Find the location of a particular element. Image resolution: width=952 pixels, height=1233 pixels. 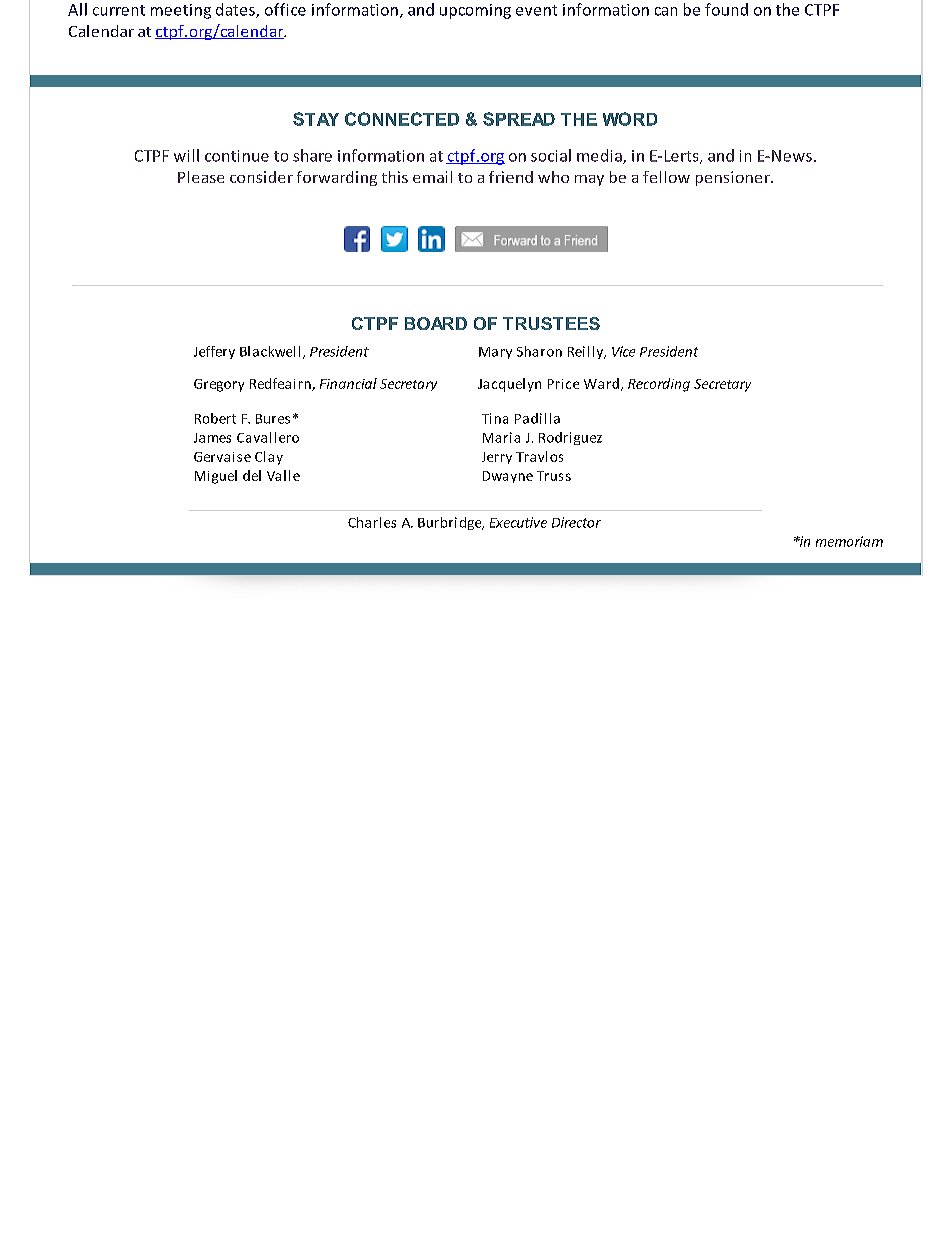

Miguel is located at coordinates (216, 477).
